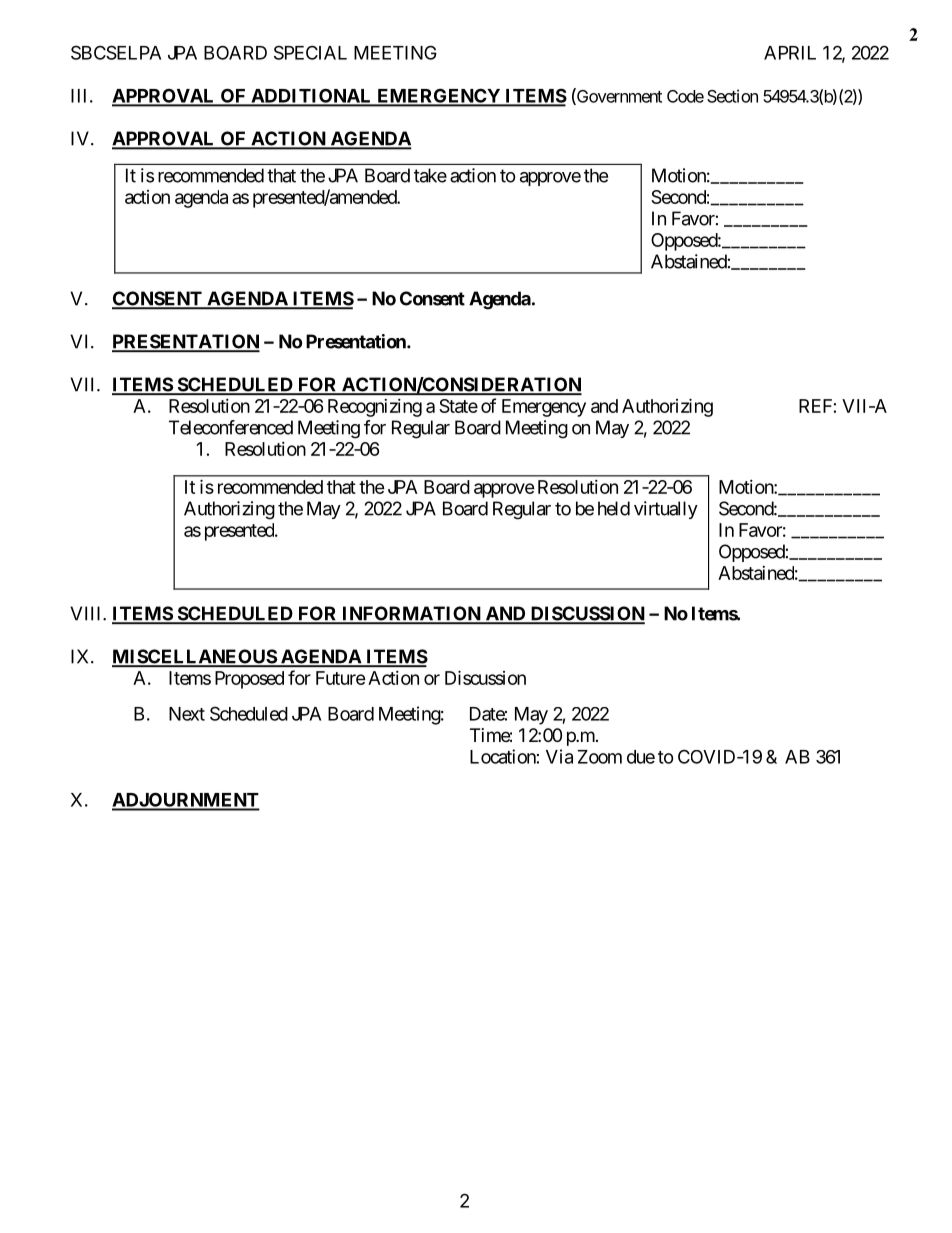 This image has width=952, height=1233. Describe the element at coordinates (310, 52) in the image. I see `SPECIAL` at that location.
